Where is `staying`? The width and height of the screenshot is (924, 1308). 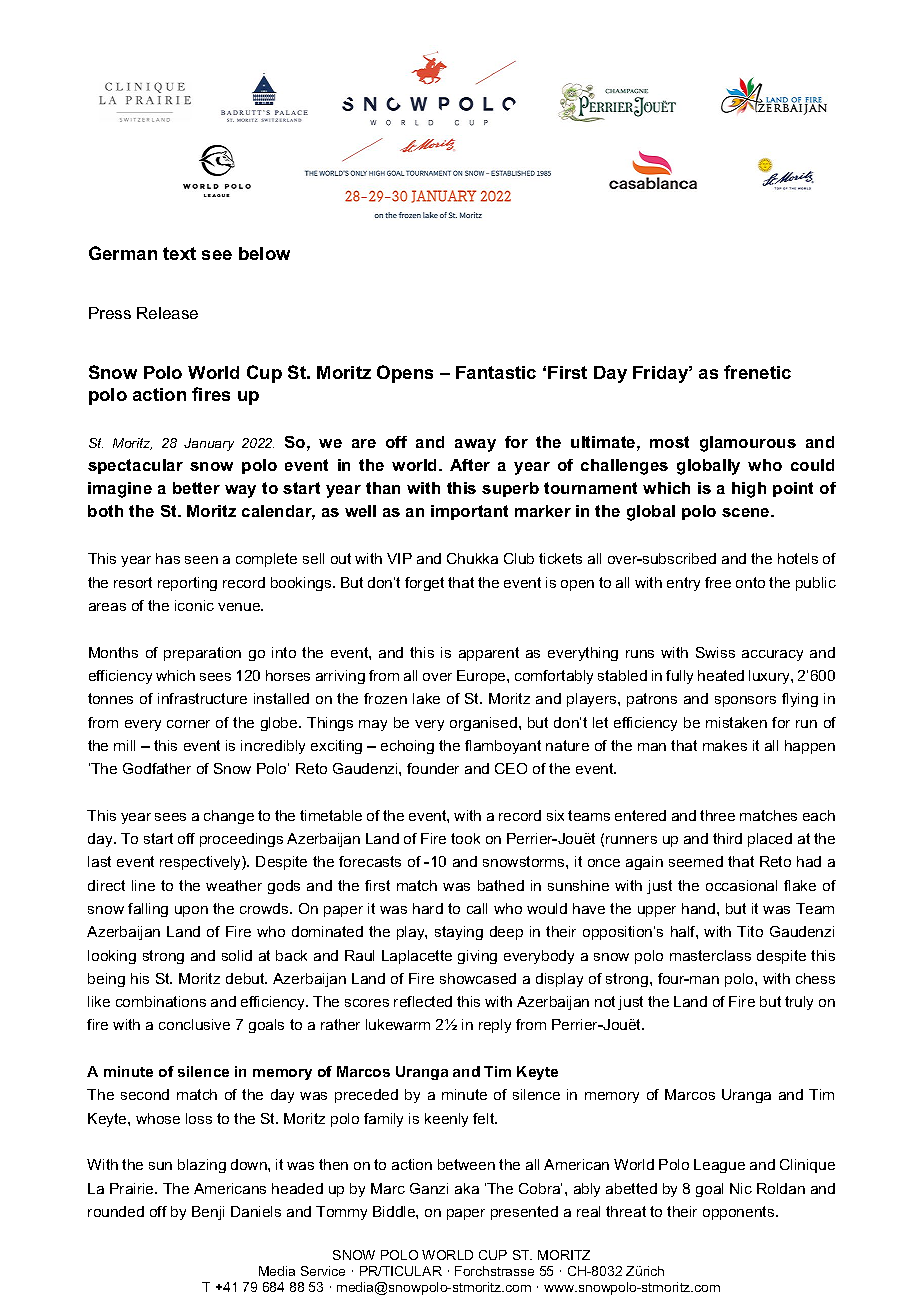 staying is located at coordinates (459, 933).
